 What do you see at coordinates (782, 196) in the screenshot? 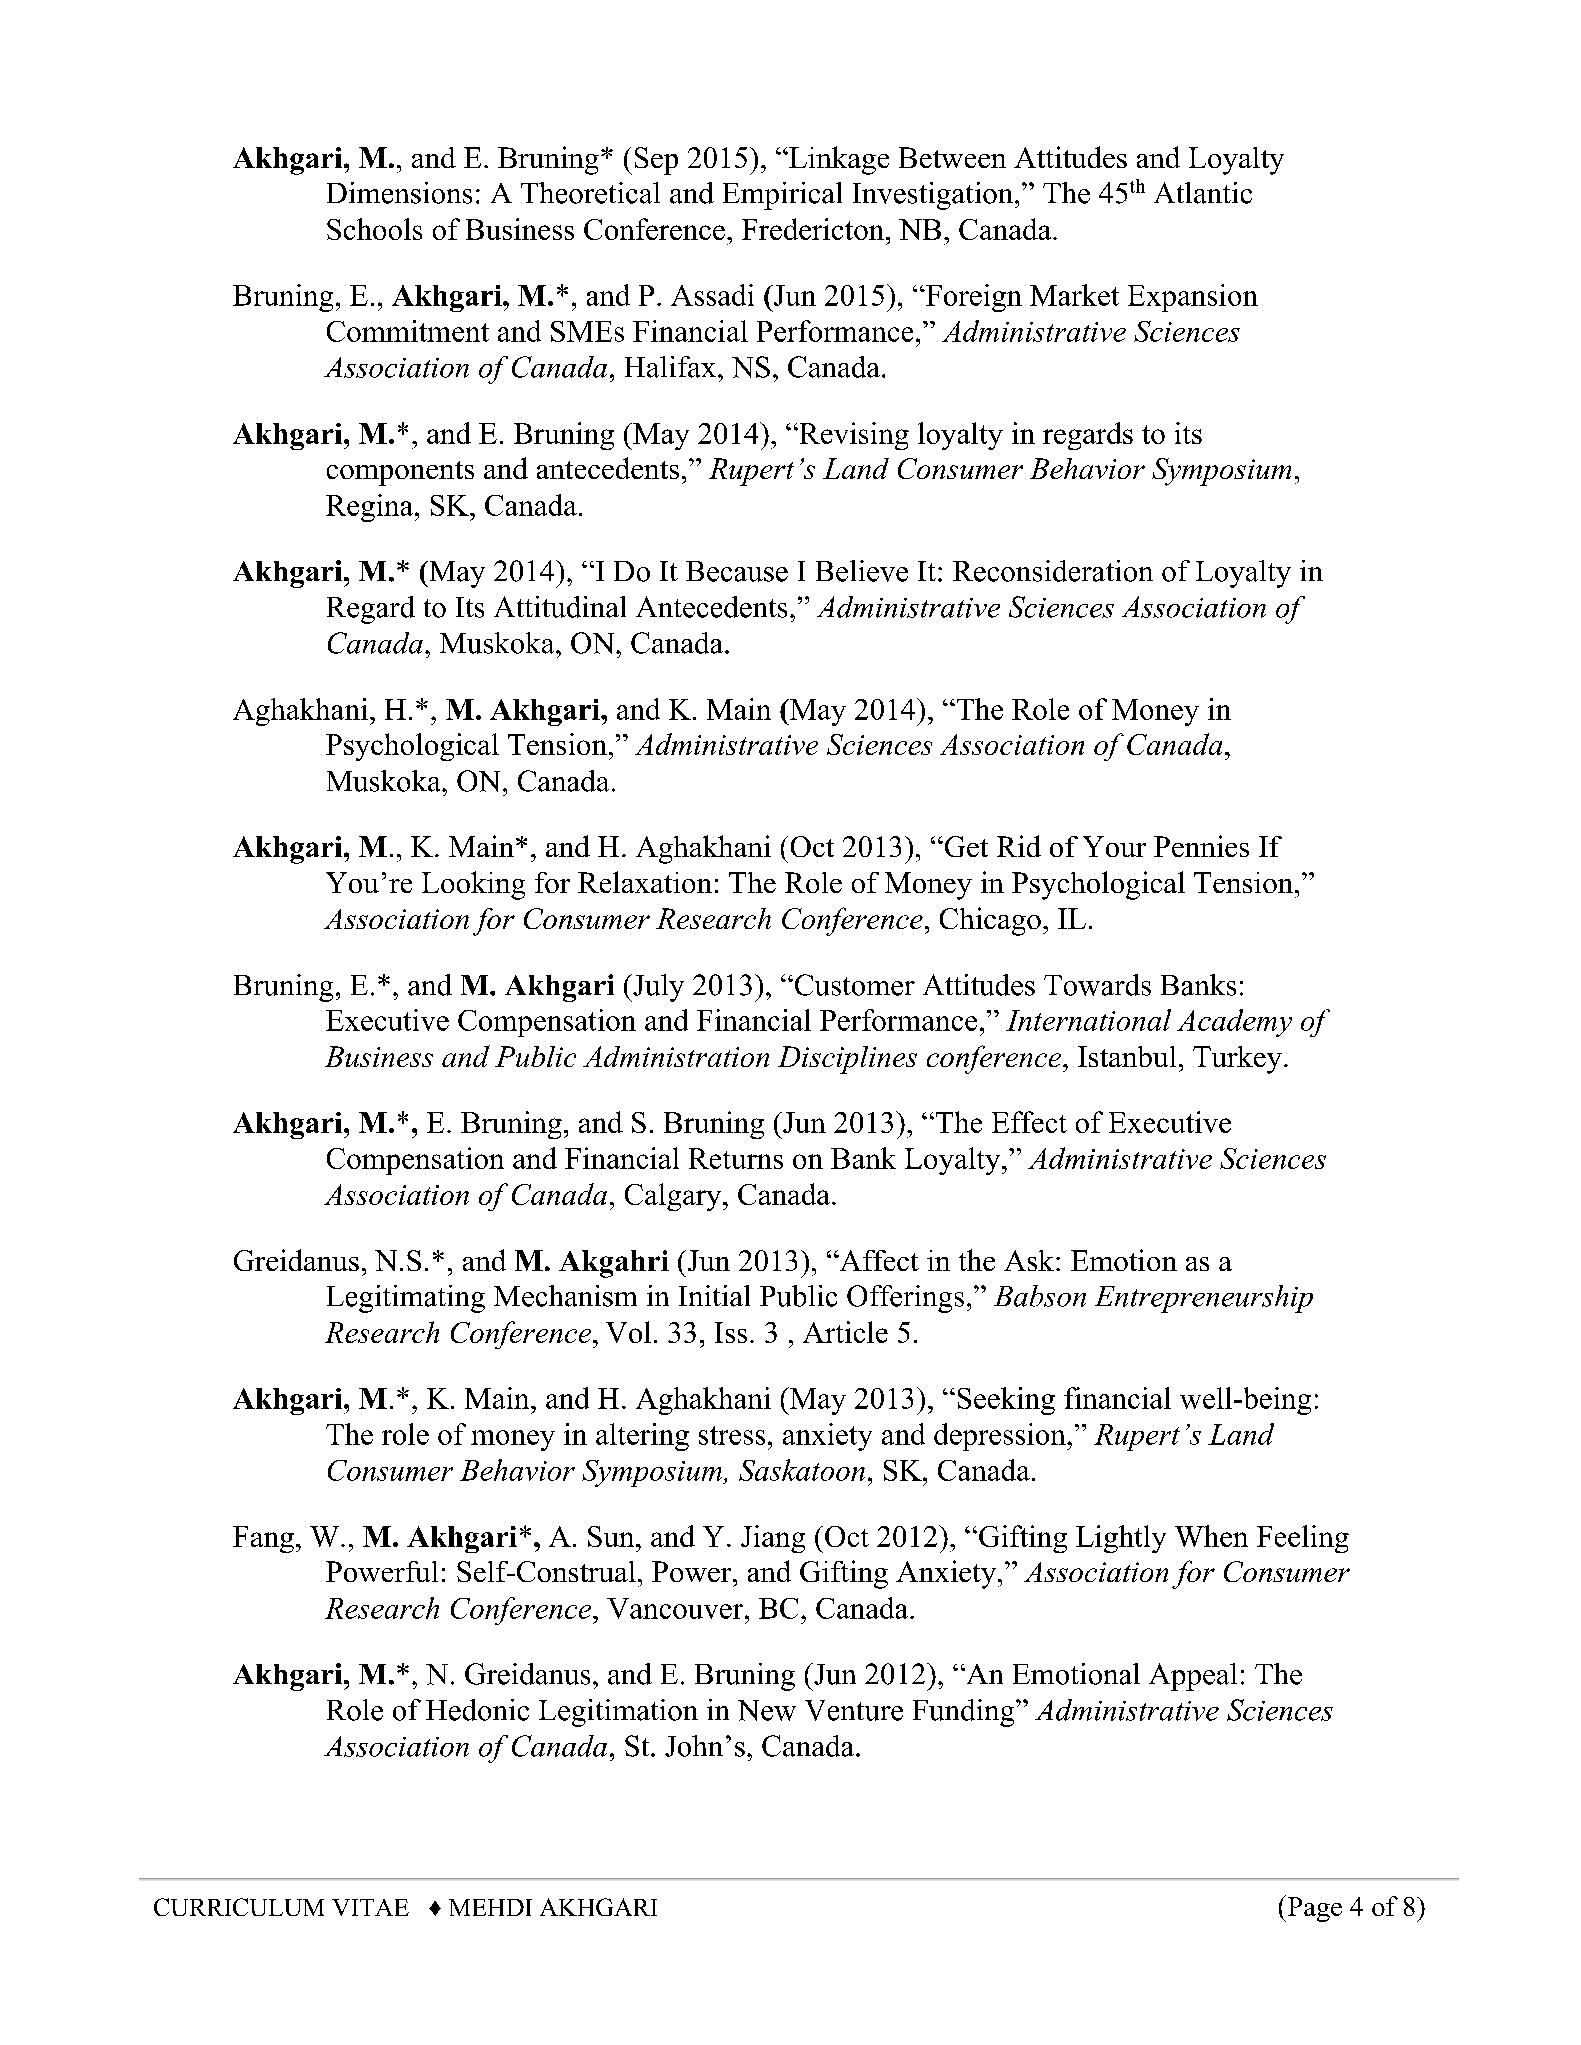
I see `Empirical` at bounding box center [782, 196].
